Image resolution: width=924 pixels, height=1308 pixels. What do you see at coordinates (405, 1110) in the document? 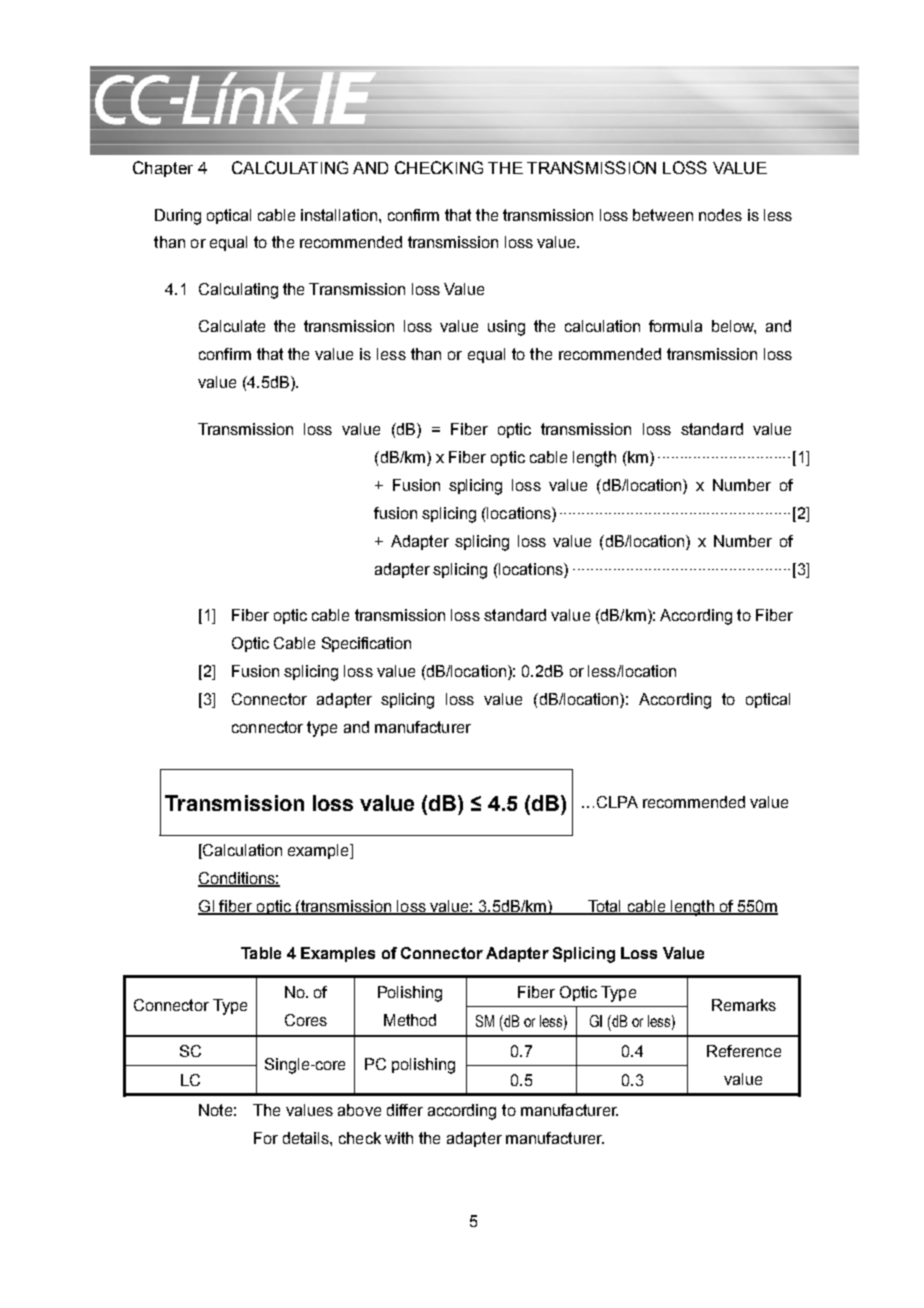
I see `differ` at bounding box center [405, 1110].
